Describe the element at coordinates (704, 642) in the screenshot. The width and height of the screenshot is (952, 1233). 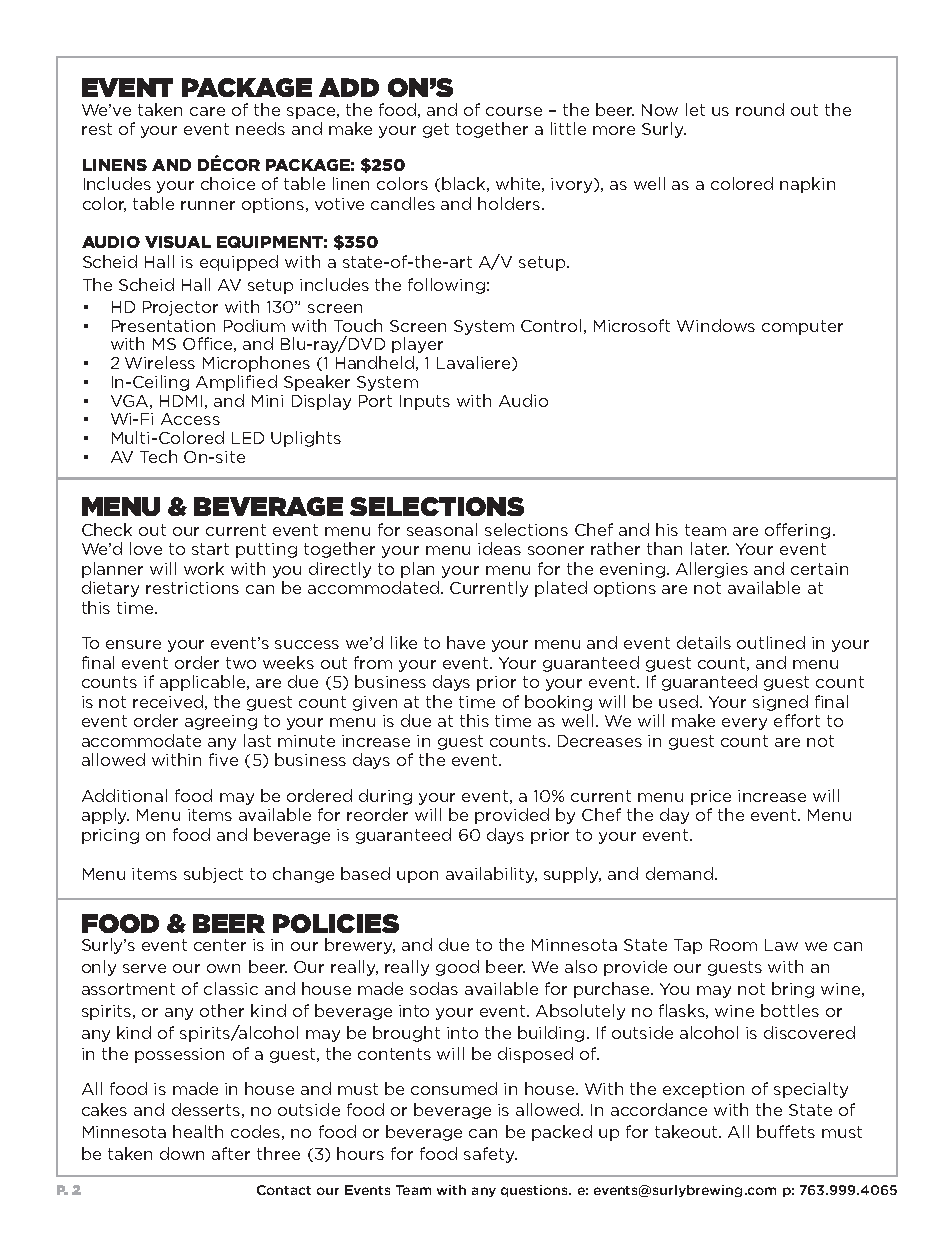
I see `details` at that location.
